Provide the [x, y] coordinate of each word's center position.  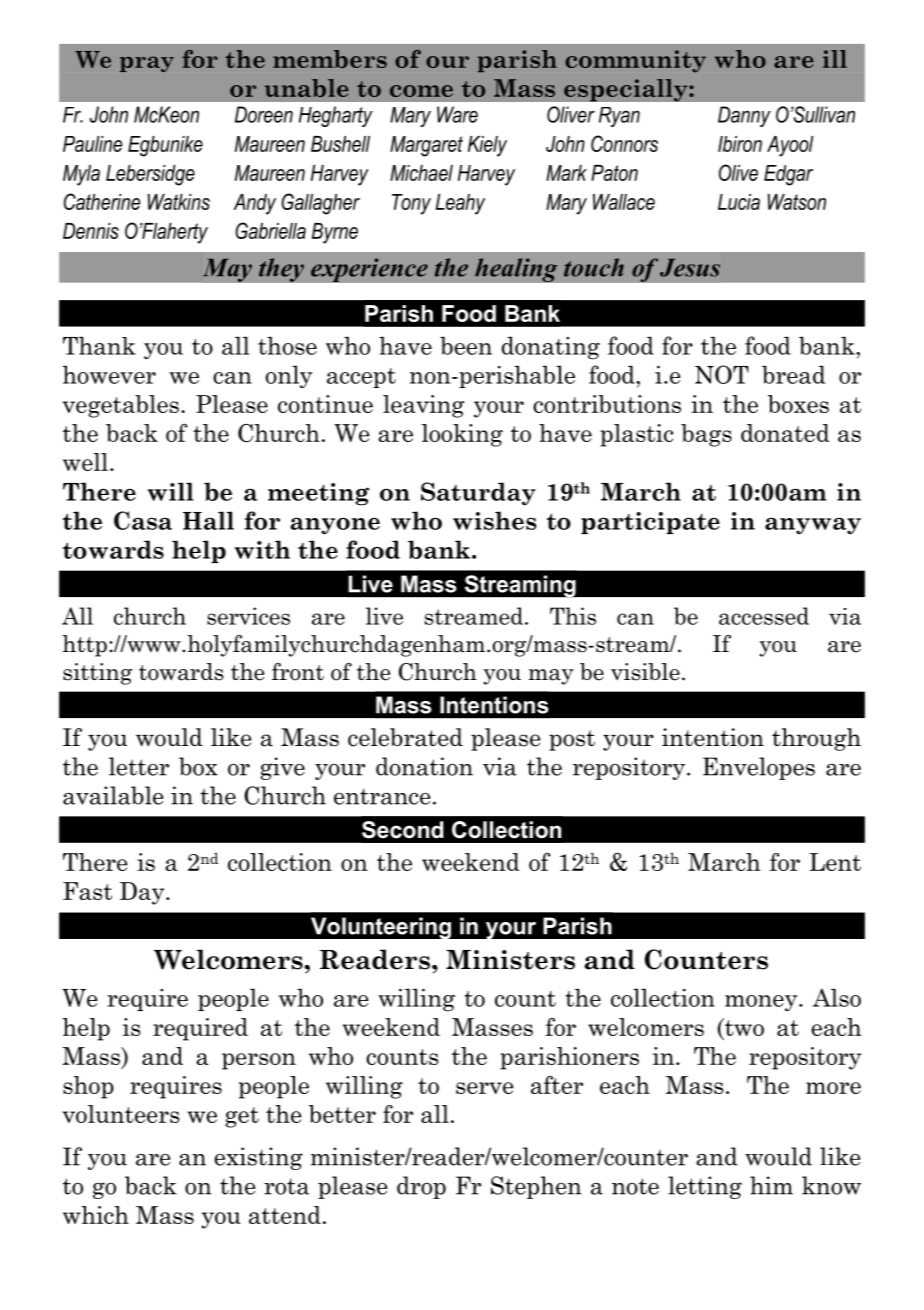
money [762, 1003]
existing [258, 1158]
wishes [495, 520]
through [816, 739]
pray [147, 64]
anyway [813, 525]
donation [424, 766]
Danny [744, 116]
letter [139, 766]
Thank [99, 345]
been [466, 345]
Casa [143, 520]
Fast [87, 891]
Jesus [690, 268]
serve [484, 1088]
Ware [457, 114]
